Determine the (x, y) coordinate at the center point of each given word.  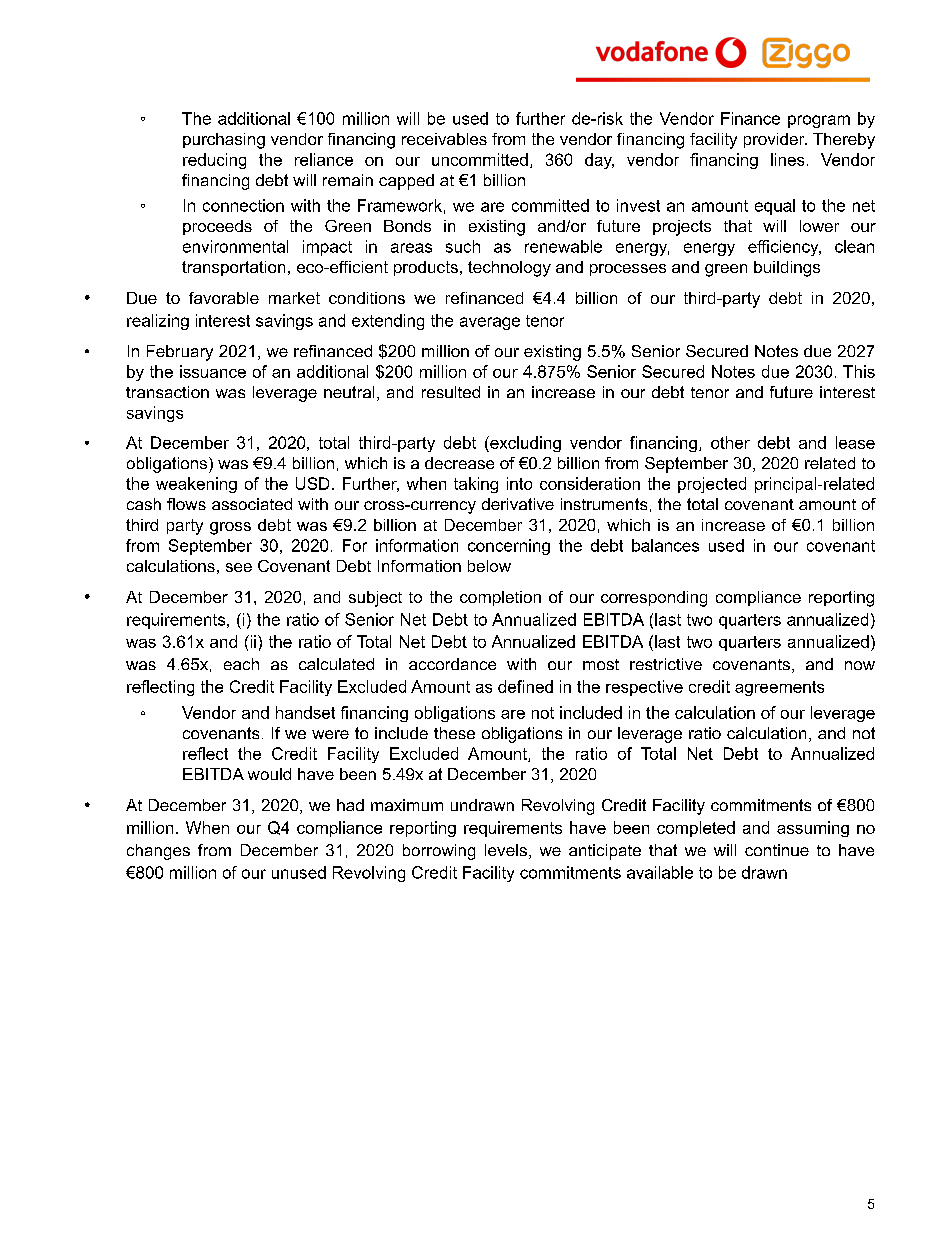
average (490, 323)
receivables (444, 139)
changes (158, 852)
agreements (779, 688)
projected (712, 485)
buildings (787, 269)
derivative (518, 504)
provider (775, 140)
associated (252, 504)
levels (506, 850)
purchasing (224, 141)
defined (525, 686)
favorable (224, 298)
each (241, 664)
